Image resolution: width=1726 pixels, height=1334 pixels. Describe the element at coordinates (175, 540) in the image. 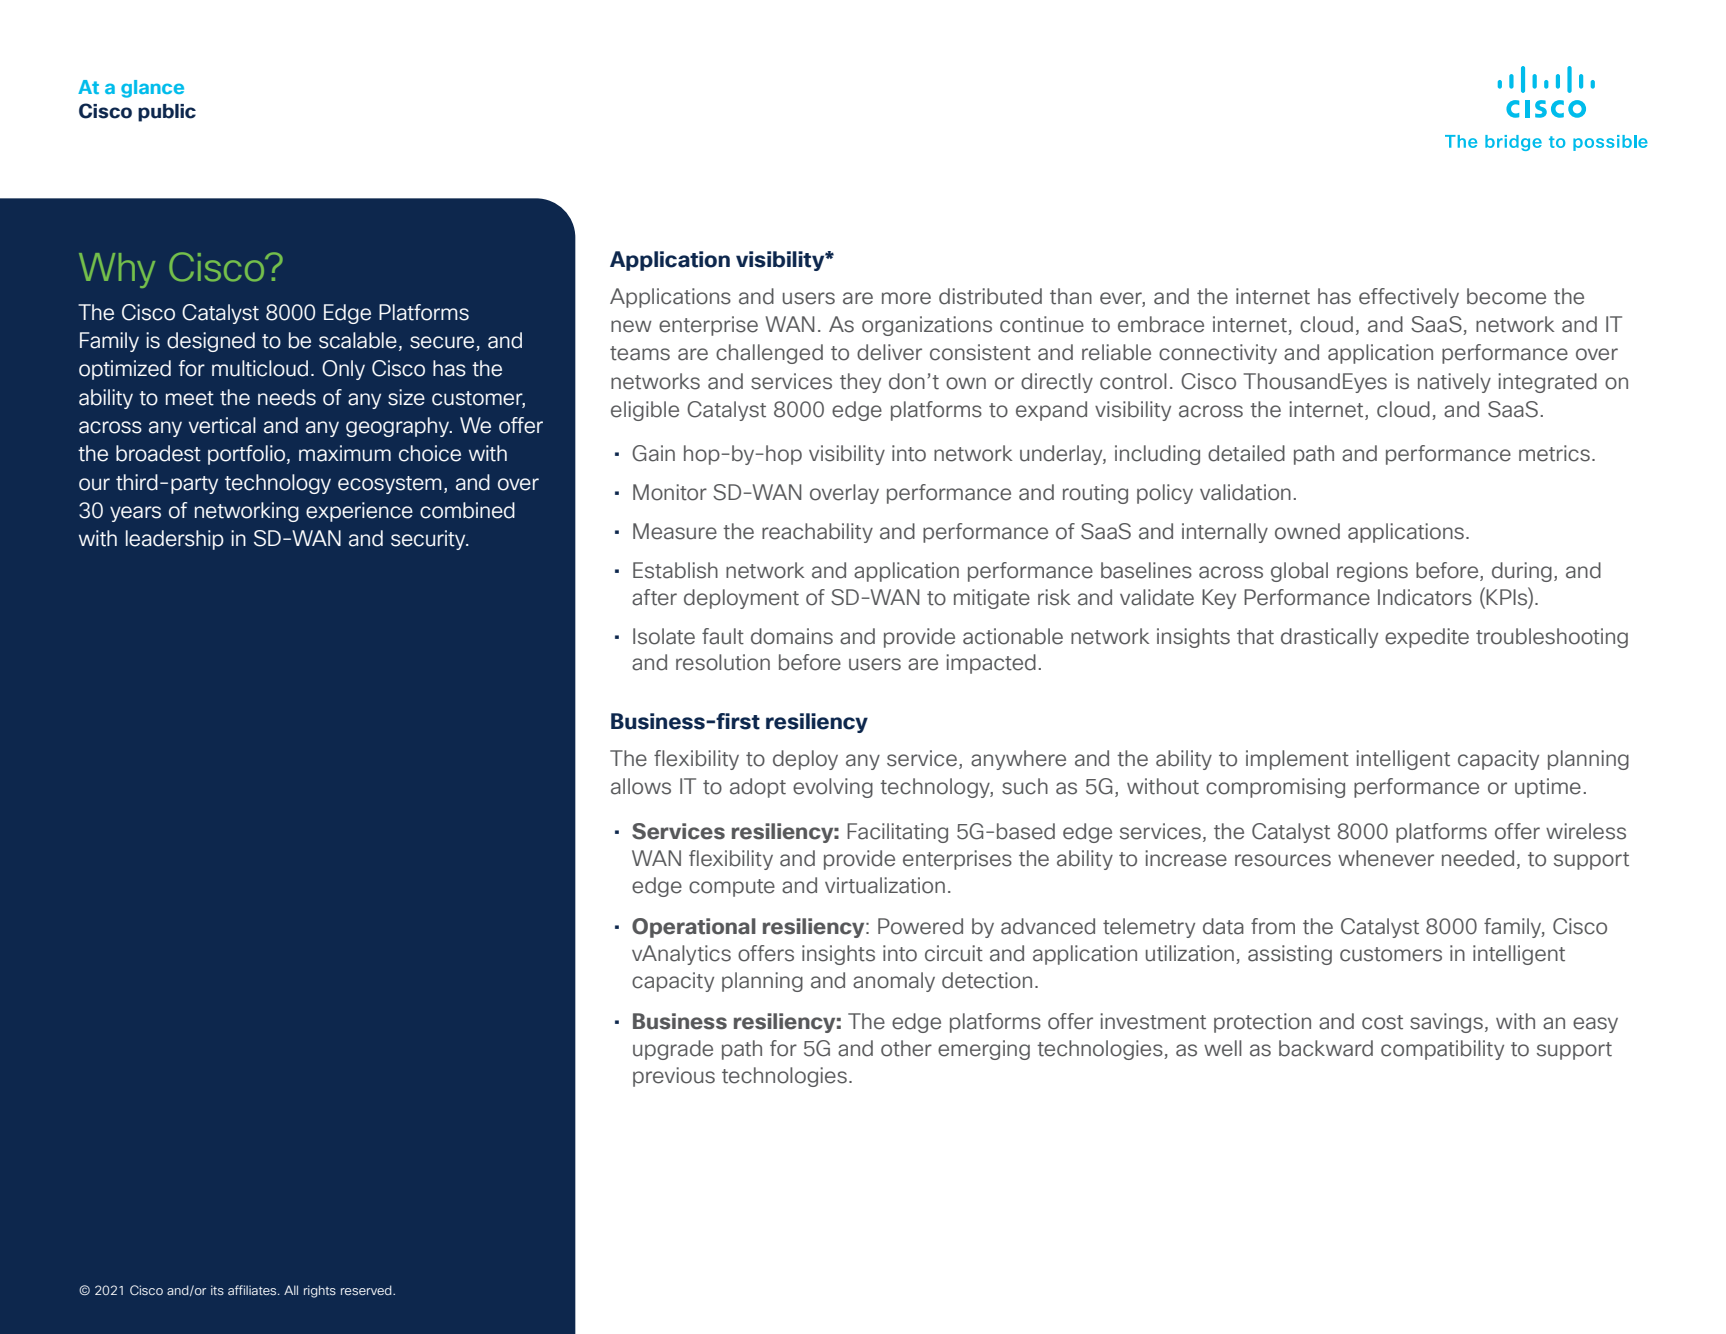

I see `leadership` at that location.
